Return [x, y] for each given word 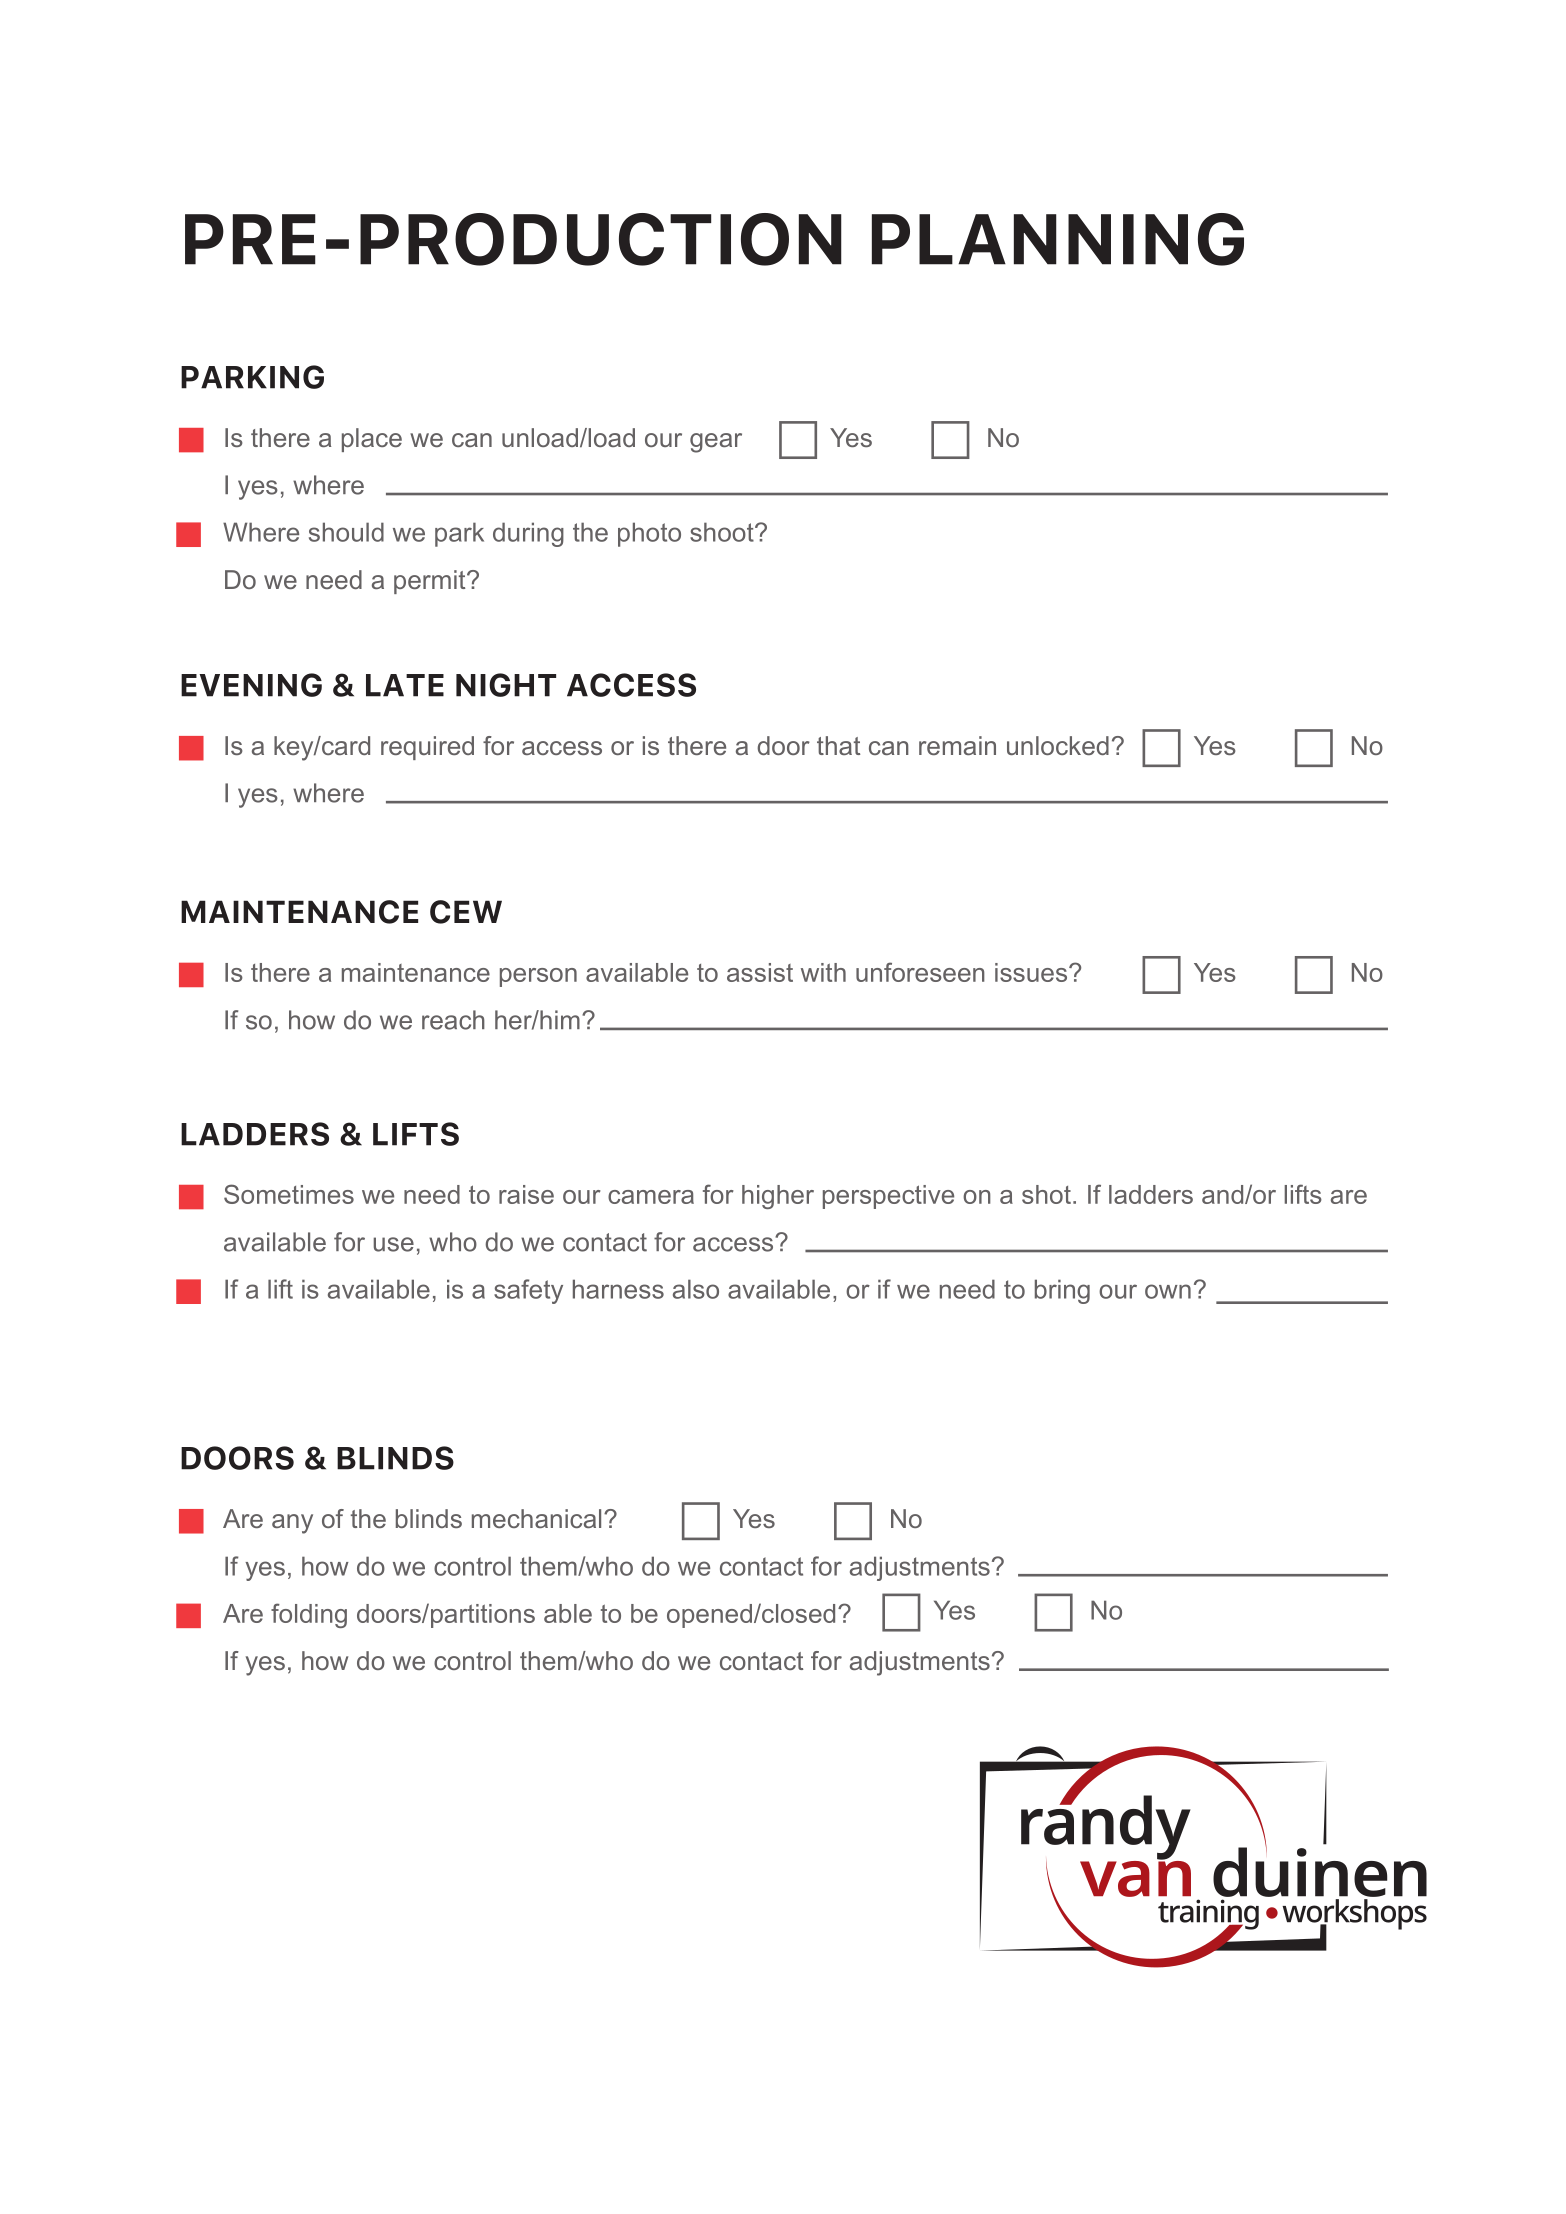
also [696, 1289]
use [393, 1244]
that [838, 745]
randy [1106, 1827]
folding [309, 1615]
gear [716, 443]
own [1168, 1291]
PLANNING [1058, 239]
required [427, 748]
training [1208, 1915]
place [372, 440]
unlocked [1058, 745]
